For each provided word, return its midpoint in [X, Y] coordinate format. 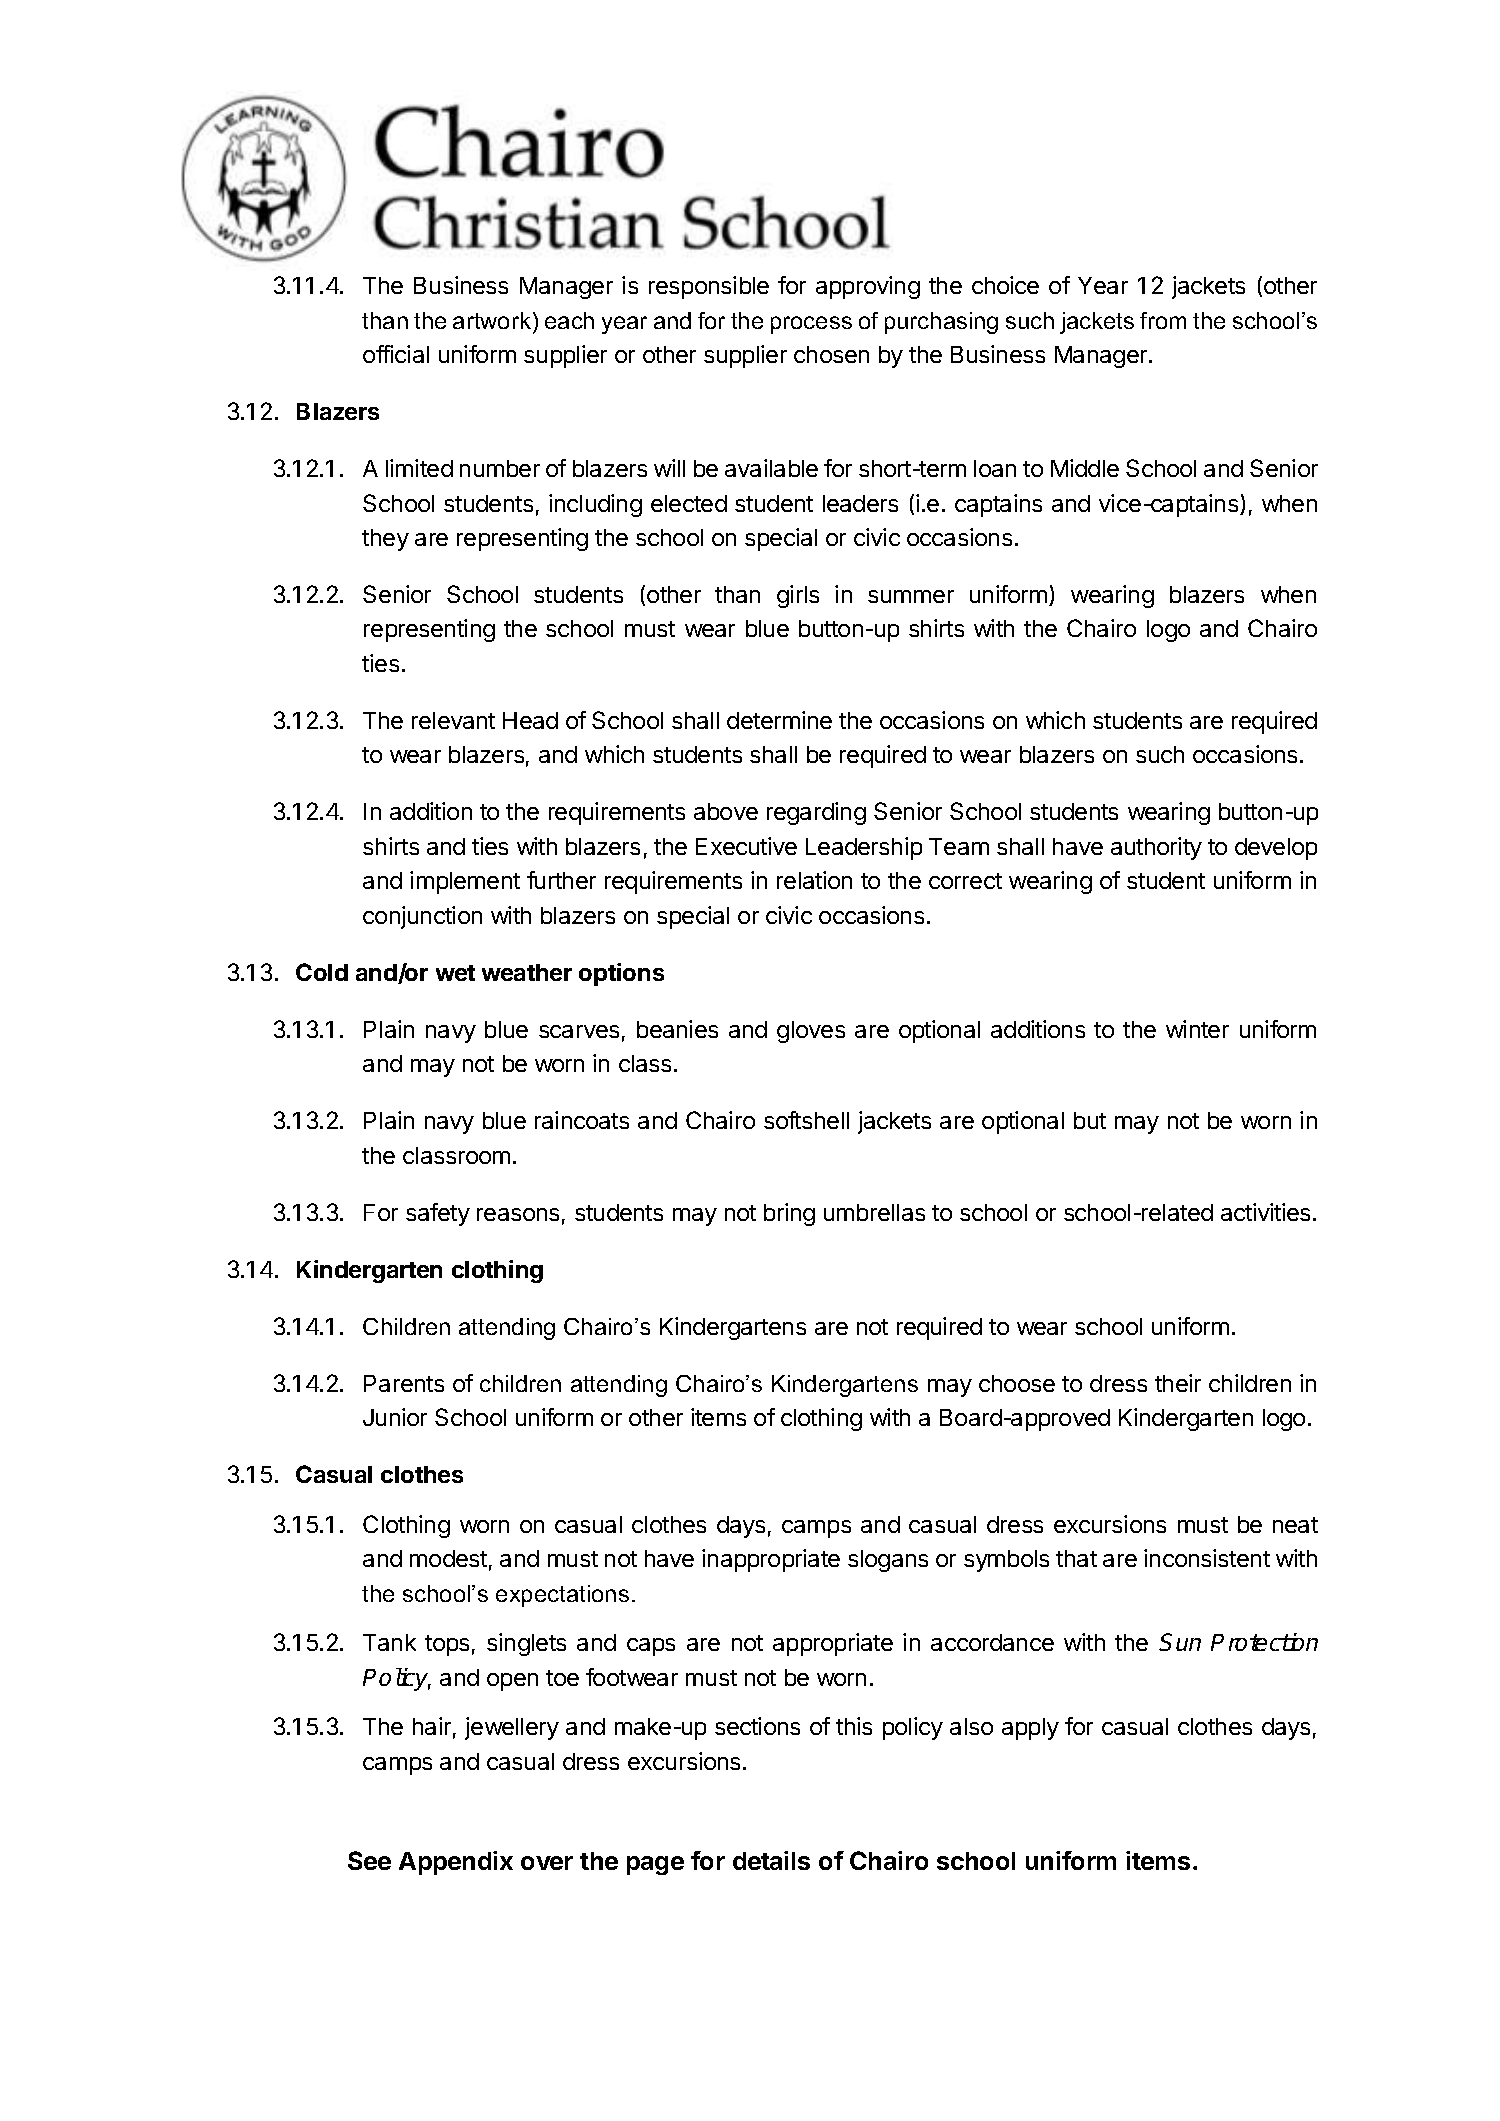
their [1178, 1383]
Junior [395, 1417]
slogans [888, 1561]
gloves [811, 1032]
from [1163, 320]
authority [1156, 848]
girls [798, 596]
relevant [453, 720]
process [811, 325]
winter [1197, 1029]
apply [1030, 1729]
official [396, 354]
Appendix [456, 1863]
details [771, 1860]
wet [455, 973]
